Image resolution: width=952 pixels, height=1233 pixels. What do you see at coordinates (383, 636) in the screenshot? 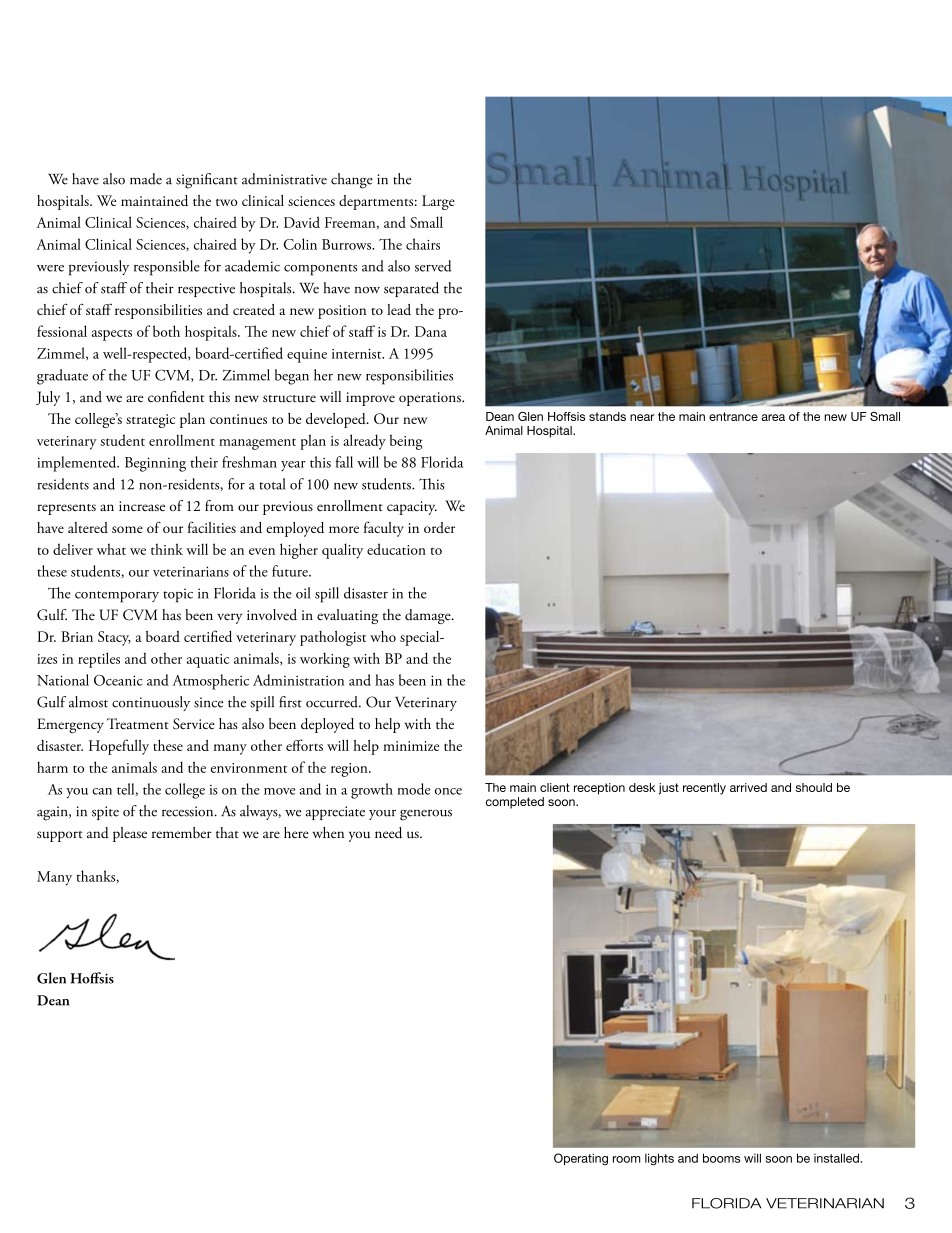
I see `who` at bounding box center [383, 636].
